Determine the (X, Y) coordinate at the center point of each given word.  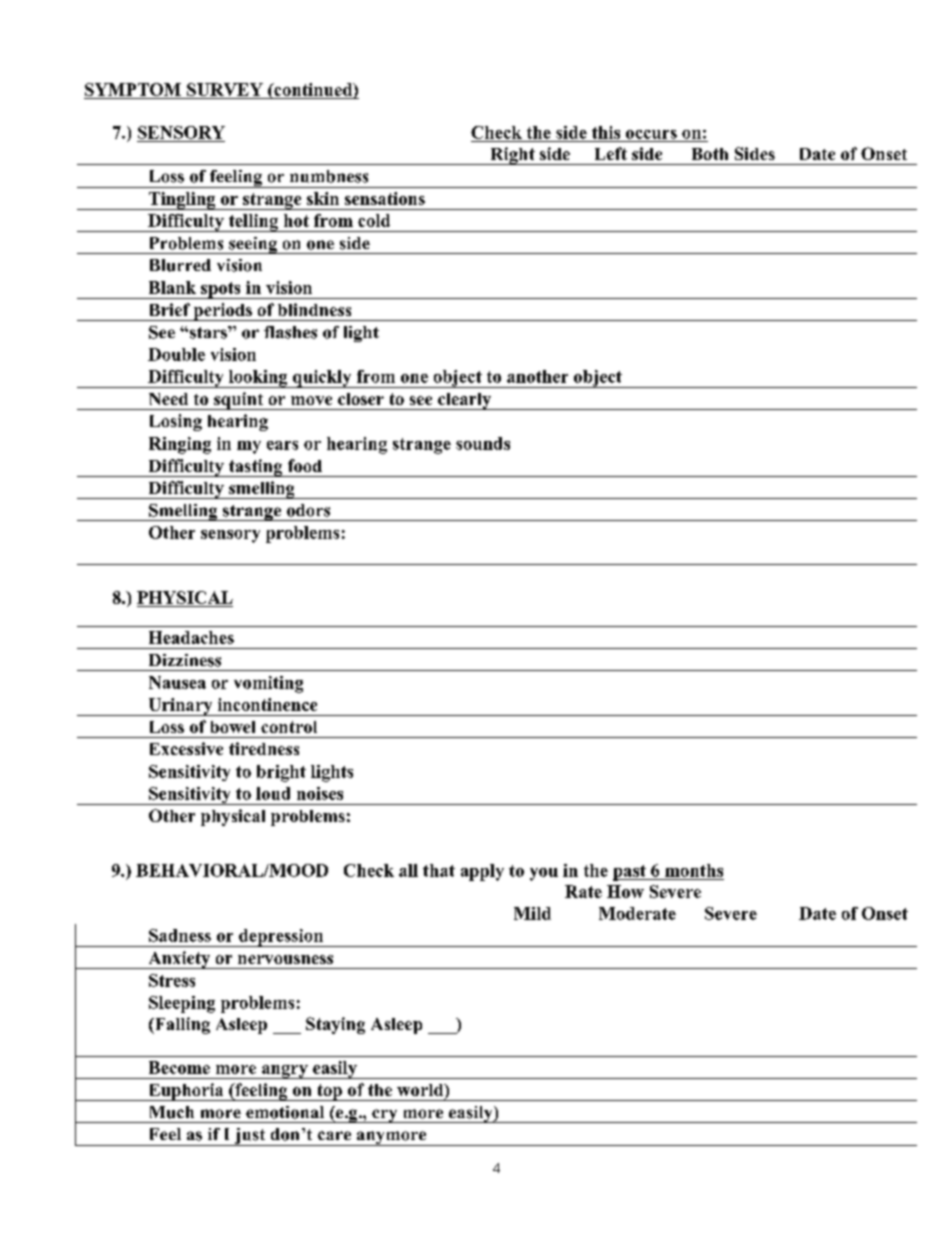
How (625, 891)
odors (308, 510)
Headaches (191, 637)
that (439, 870)
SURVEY (225, 89)
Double (176, 354)
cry (385, 1116)
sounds (483, 443)
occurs (651, 134)
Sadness (180, 935)
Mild (532, 913)
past (630, 873)
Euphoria (186, 1092)
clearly (465, 401)
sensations (385, 198)
